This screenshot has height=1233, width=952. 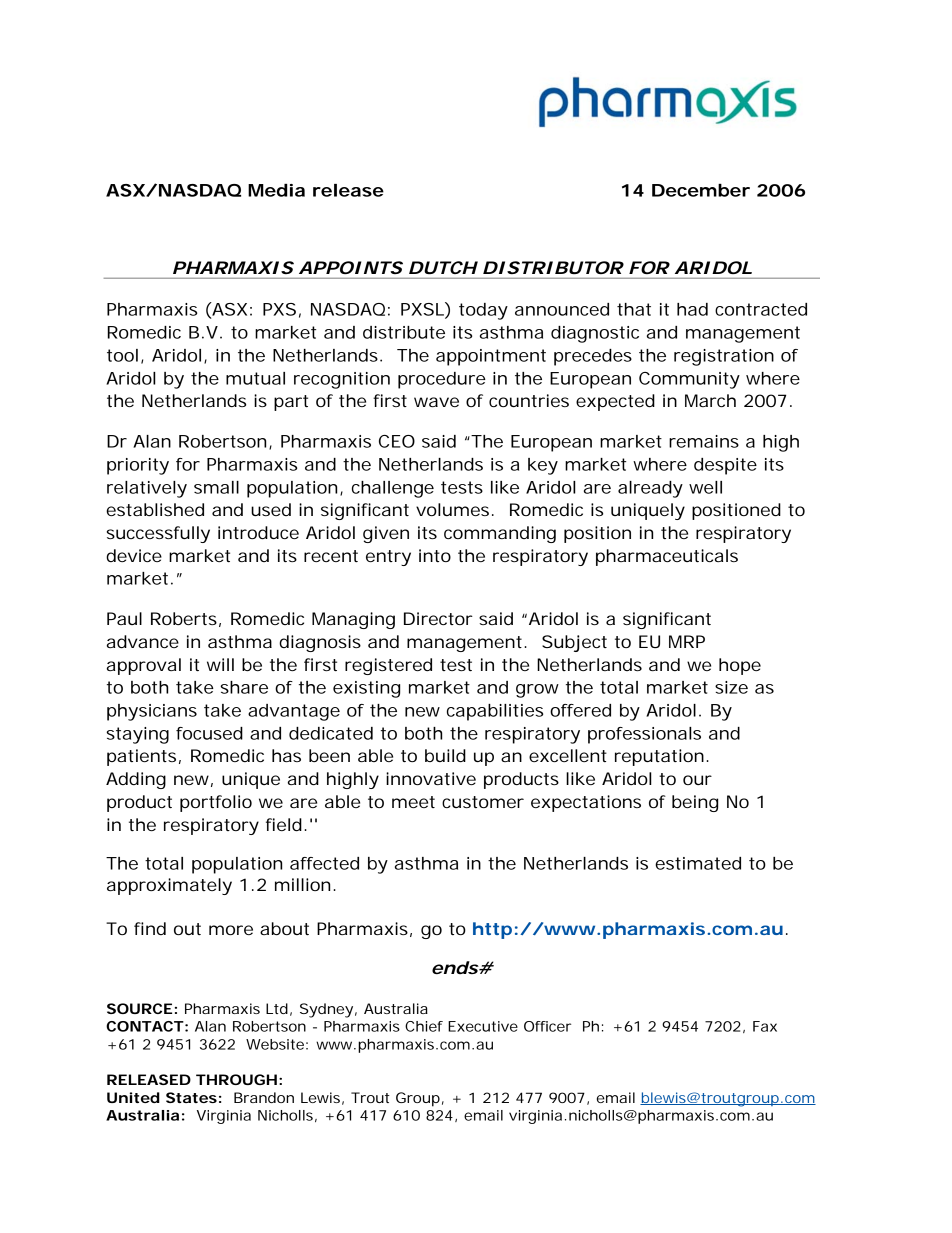 What do you see at coordinates (216, 487) in the screenshot?
I see `small` at bounding box center [216, 487].
